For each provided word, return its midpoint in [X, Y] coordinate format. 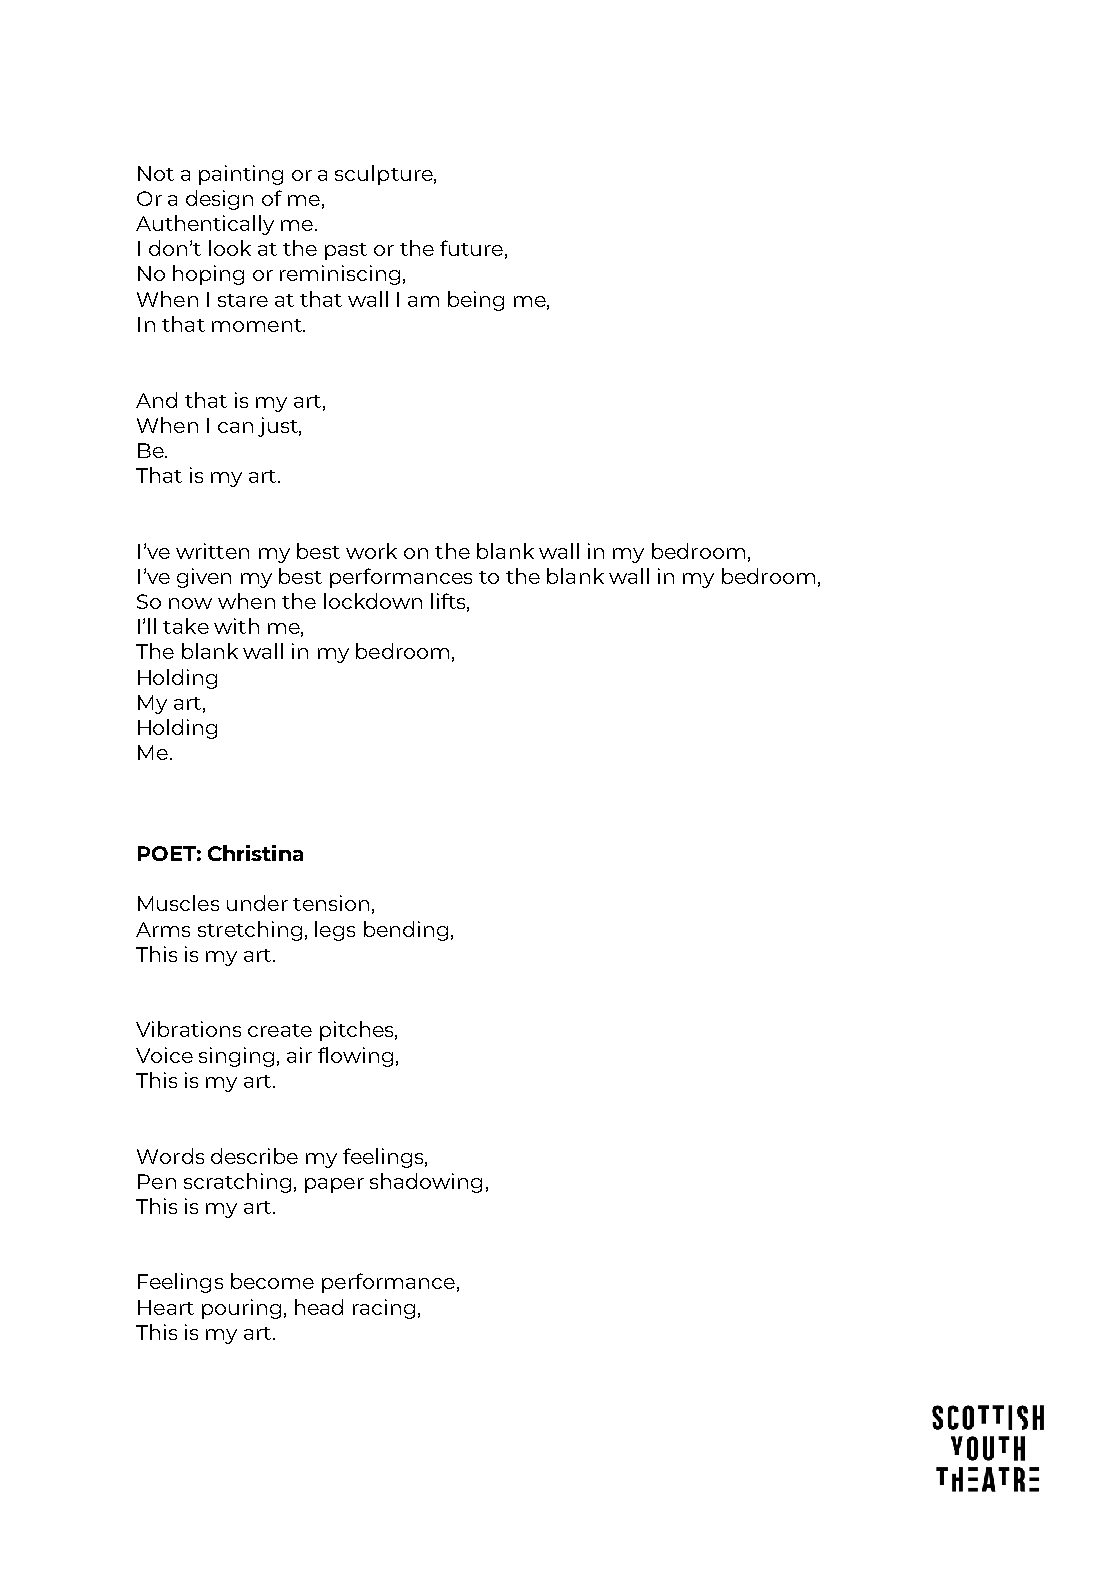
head [319, 1307]
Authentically [205, 225]
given [204, 578]
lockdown [373, 601]
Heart [166, 1307]
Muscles [178, 903]
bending [406, 931]
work [371, 551]
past [346, 251]
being [476, 301]
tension [331, 903]
